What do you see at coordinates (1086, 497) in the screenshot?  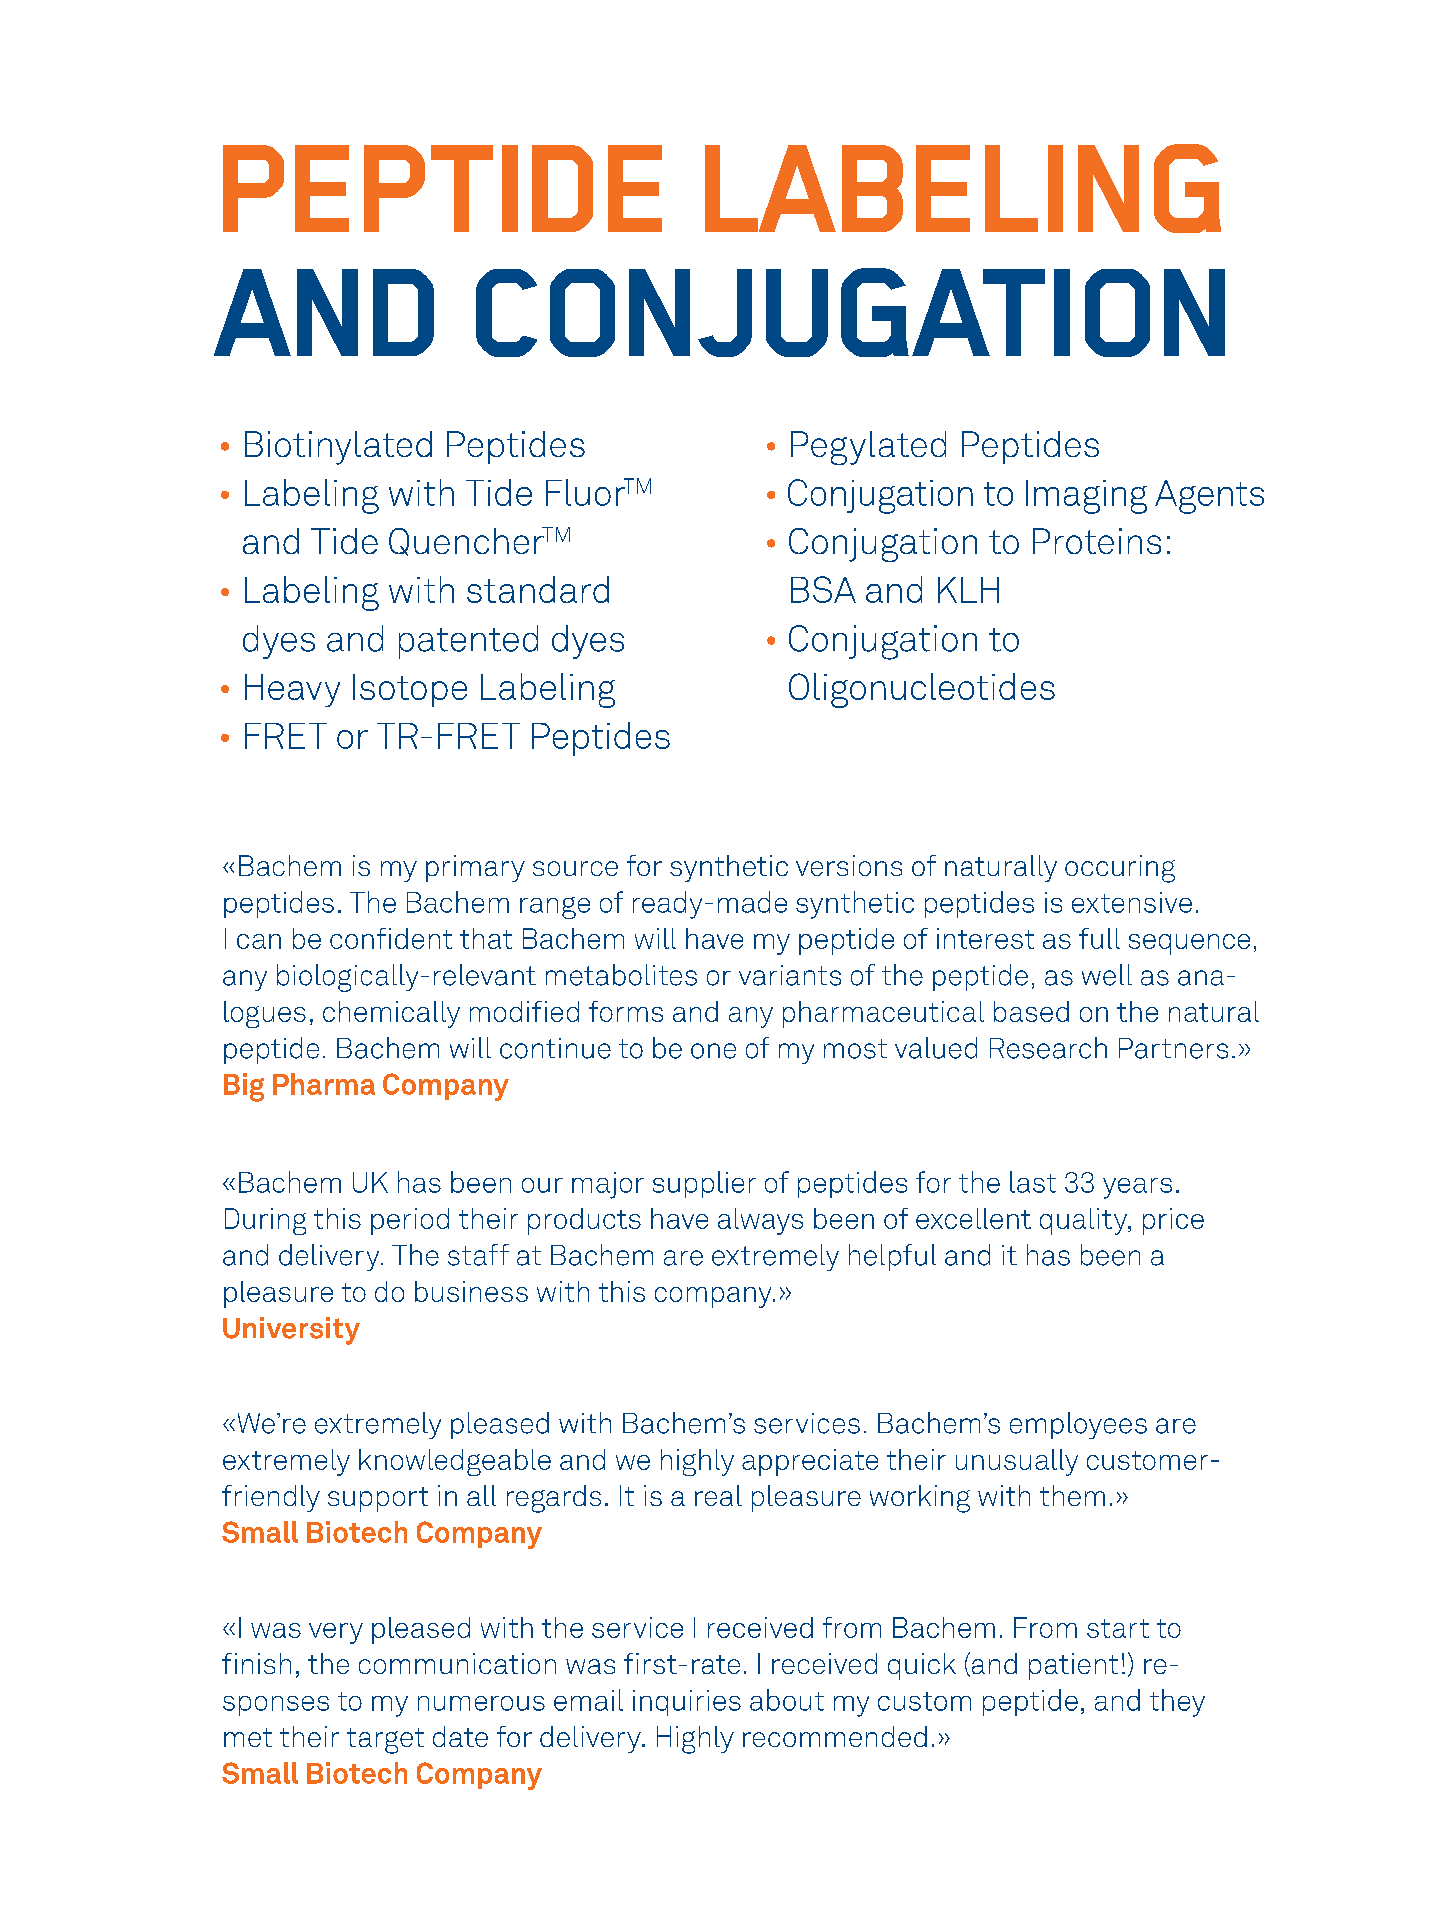 I see `Imaging` at bounding box center [1086, 497].
